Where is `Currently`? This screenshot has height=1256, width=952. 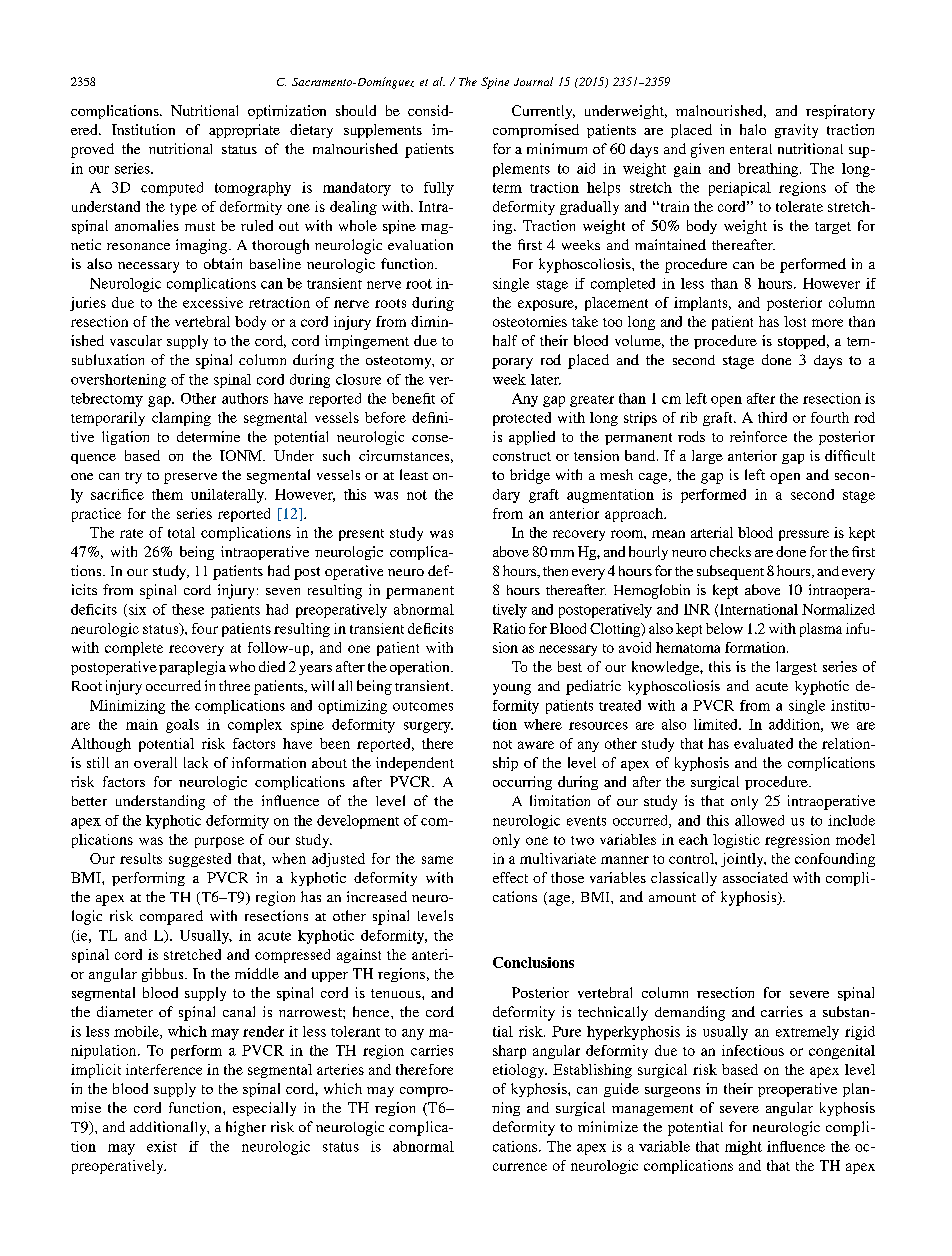
Currently is located at coordinates (543, 112).
